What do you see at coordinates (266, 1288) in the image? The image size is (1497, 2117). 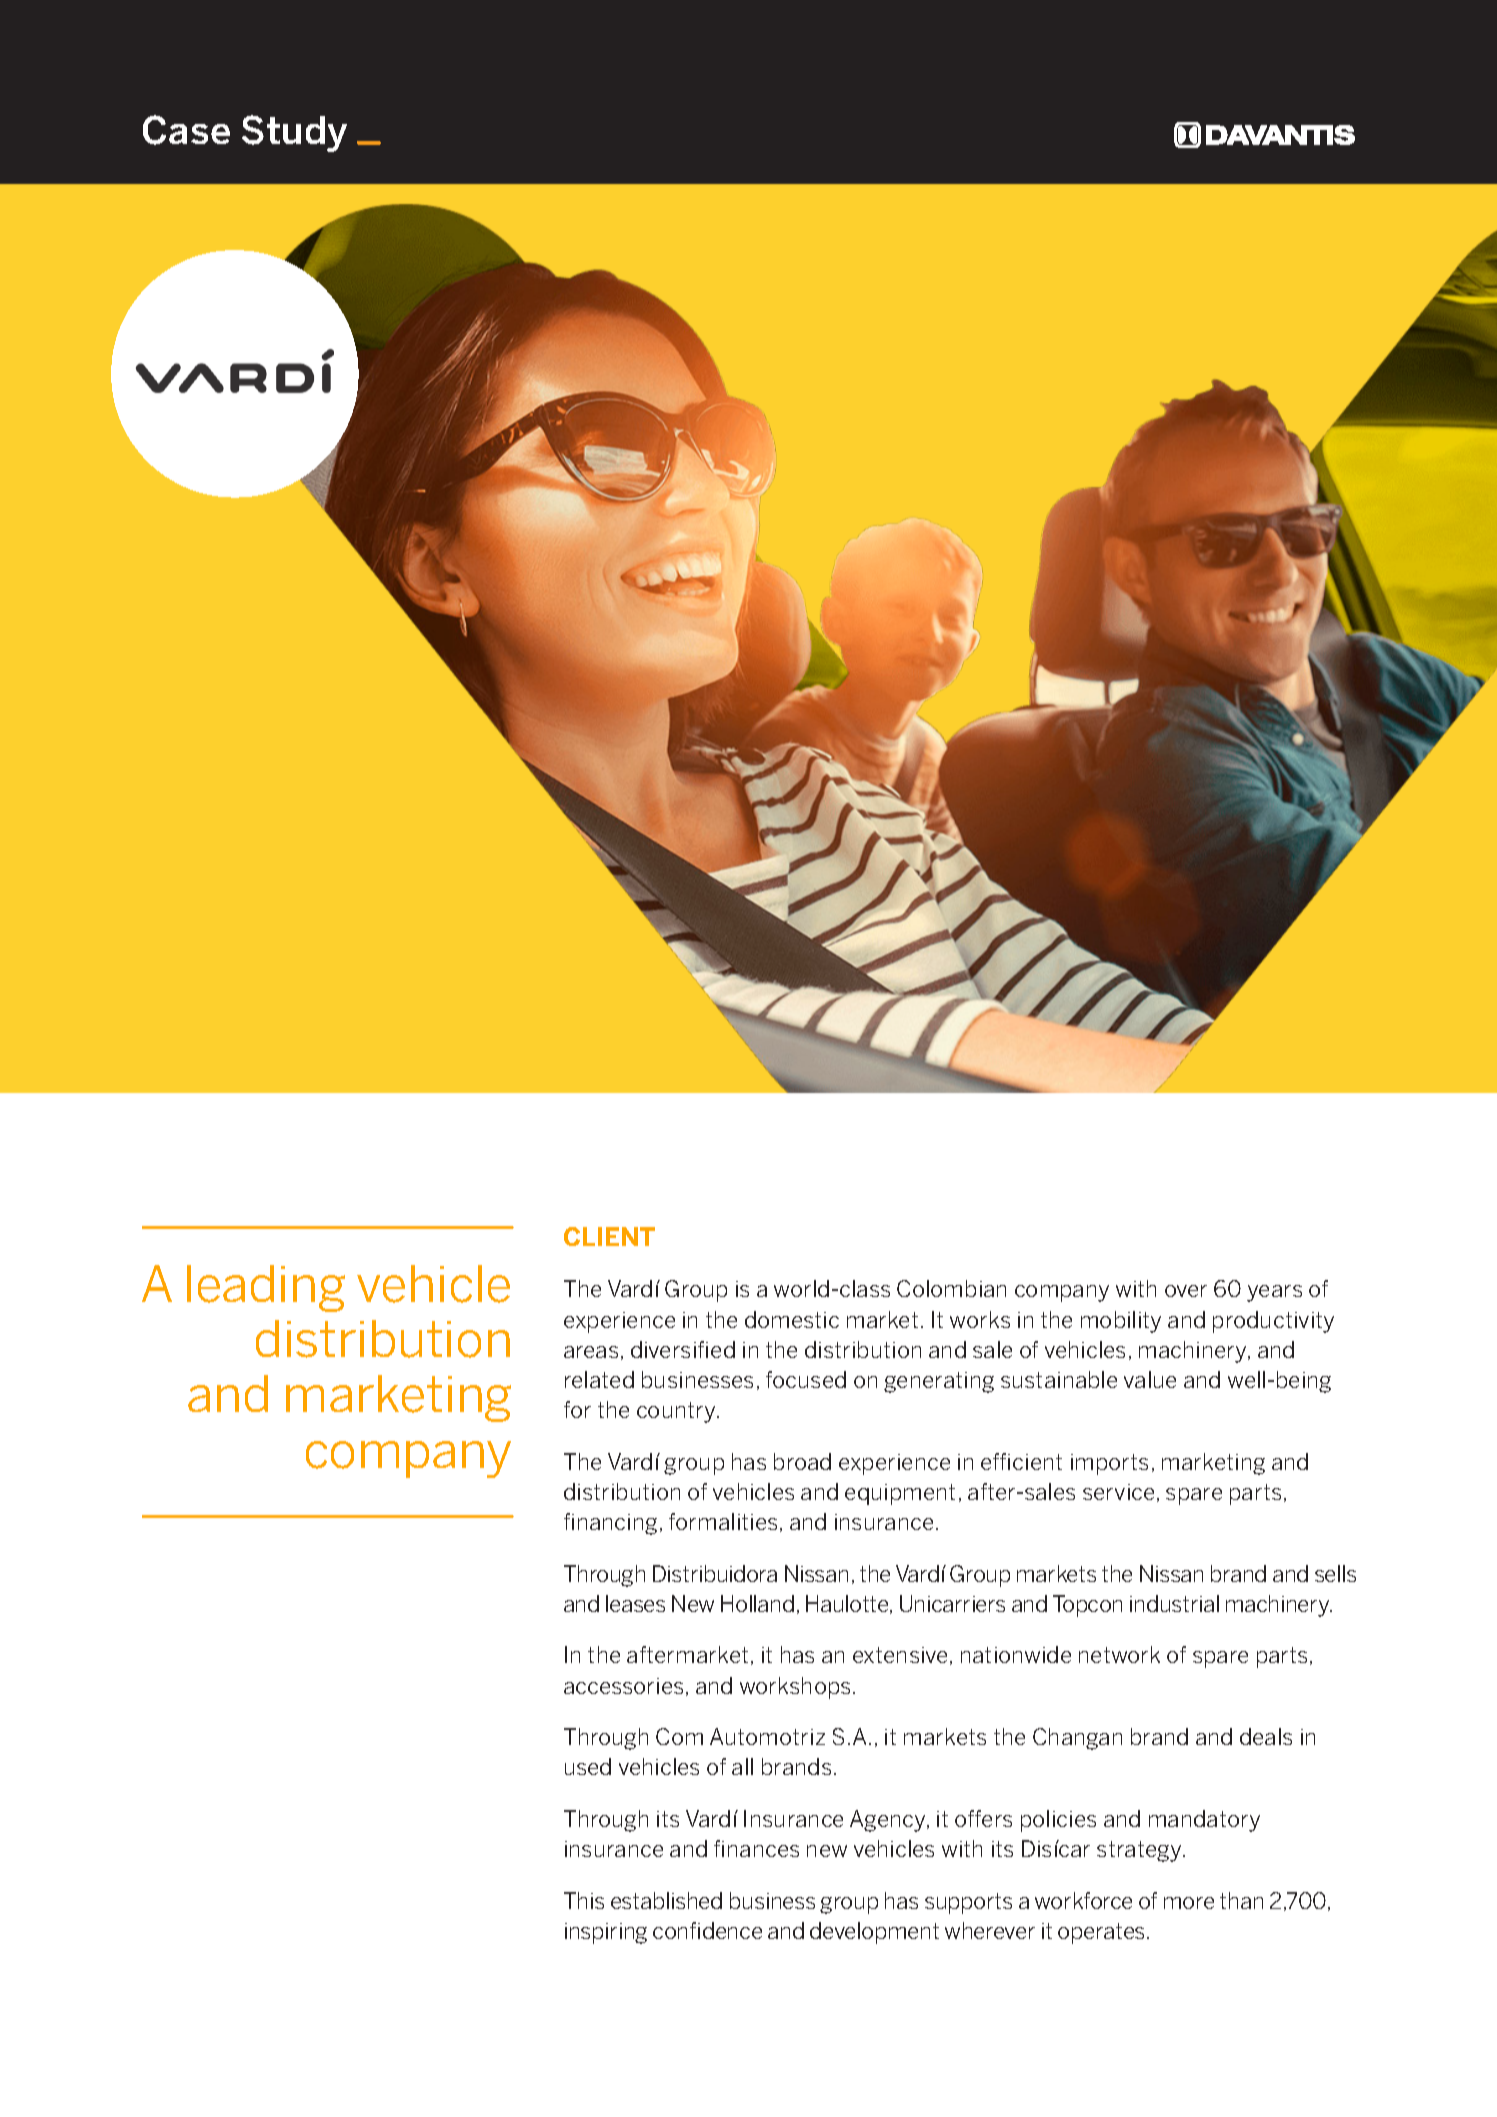 I see `leading` at bounding box center [266, 1288].
